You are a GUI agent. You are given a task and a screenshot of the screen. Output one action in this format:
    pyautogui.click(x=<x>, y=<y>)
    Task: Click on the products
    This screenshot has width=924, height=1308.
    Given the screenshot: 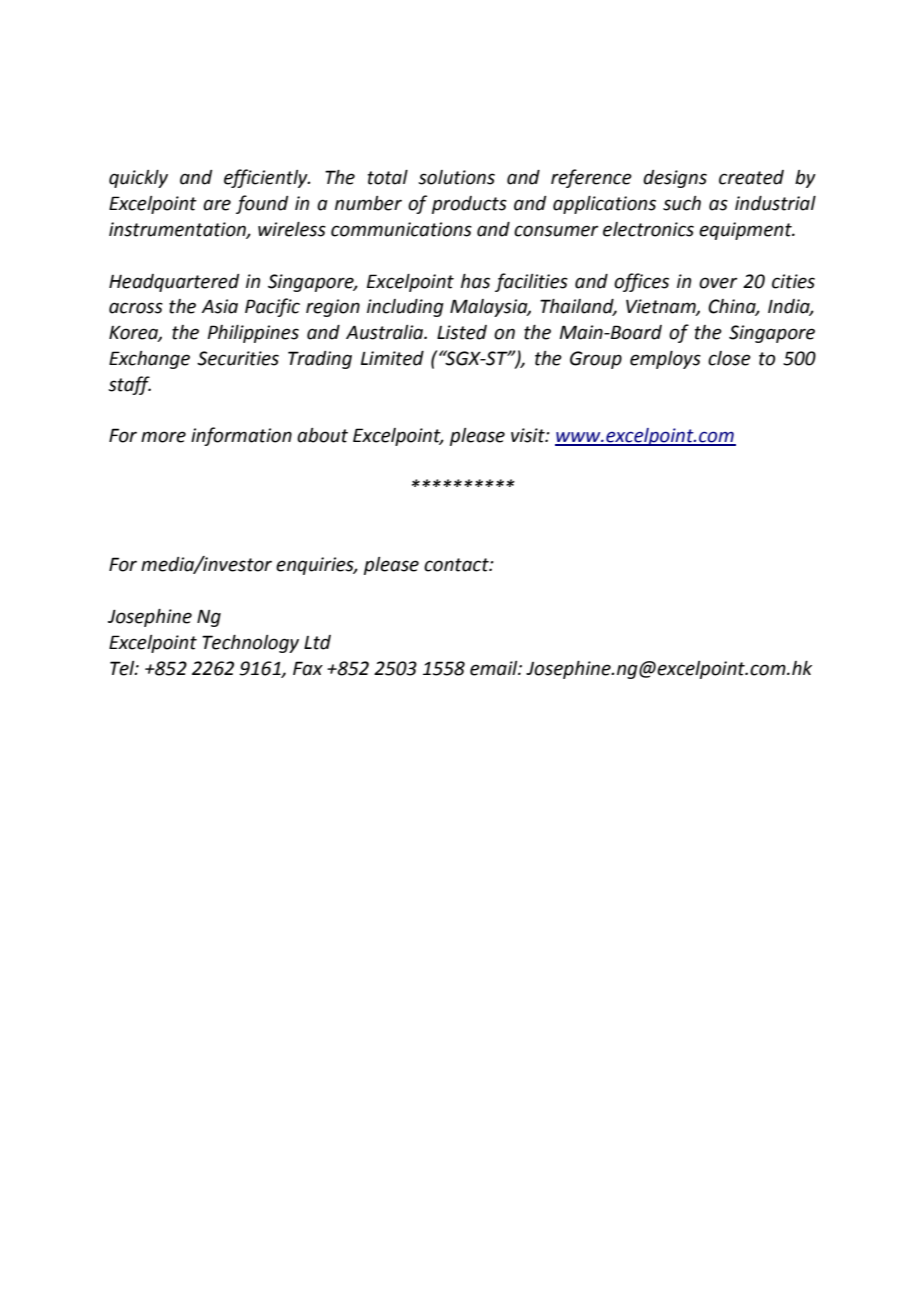 What is the action you would take?
    pyautogui.click(x=469, y=205)
